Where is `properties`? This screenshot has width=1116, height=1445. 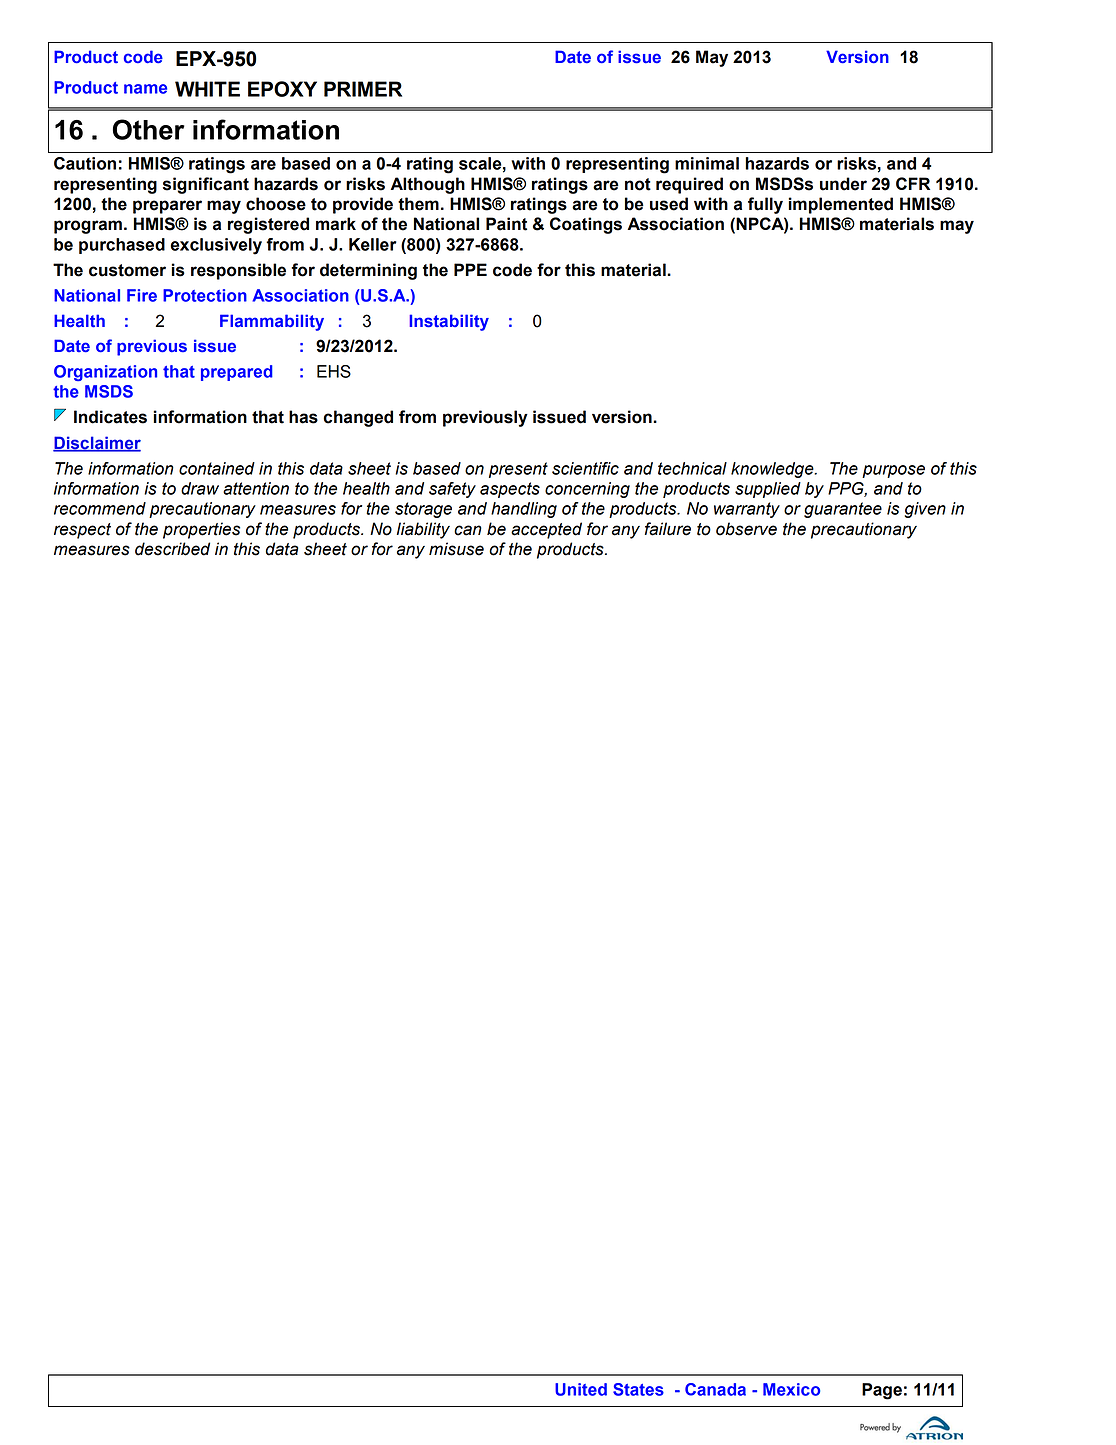 properties is located at coordinates (201, 530).
